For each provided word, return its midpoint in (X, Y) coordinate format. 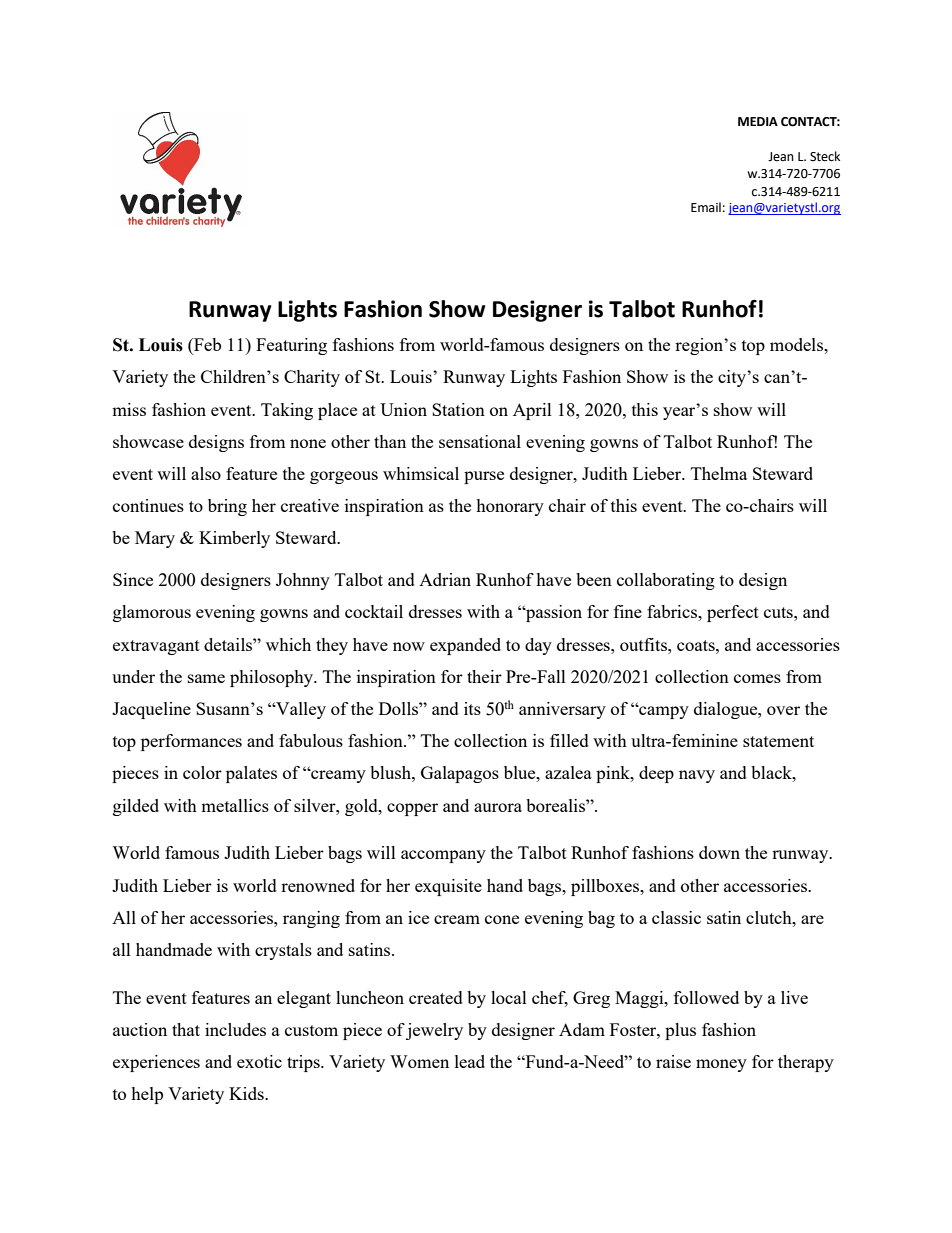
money (721, 1065)
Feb (206, 346)
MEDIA (758, 121)
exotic (259, 1061)
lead (470, 1061)
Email (706, 207)
